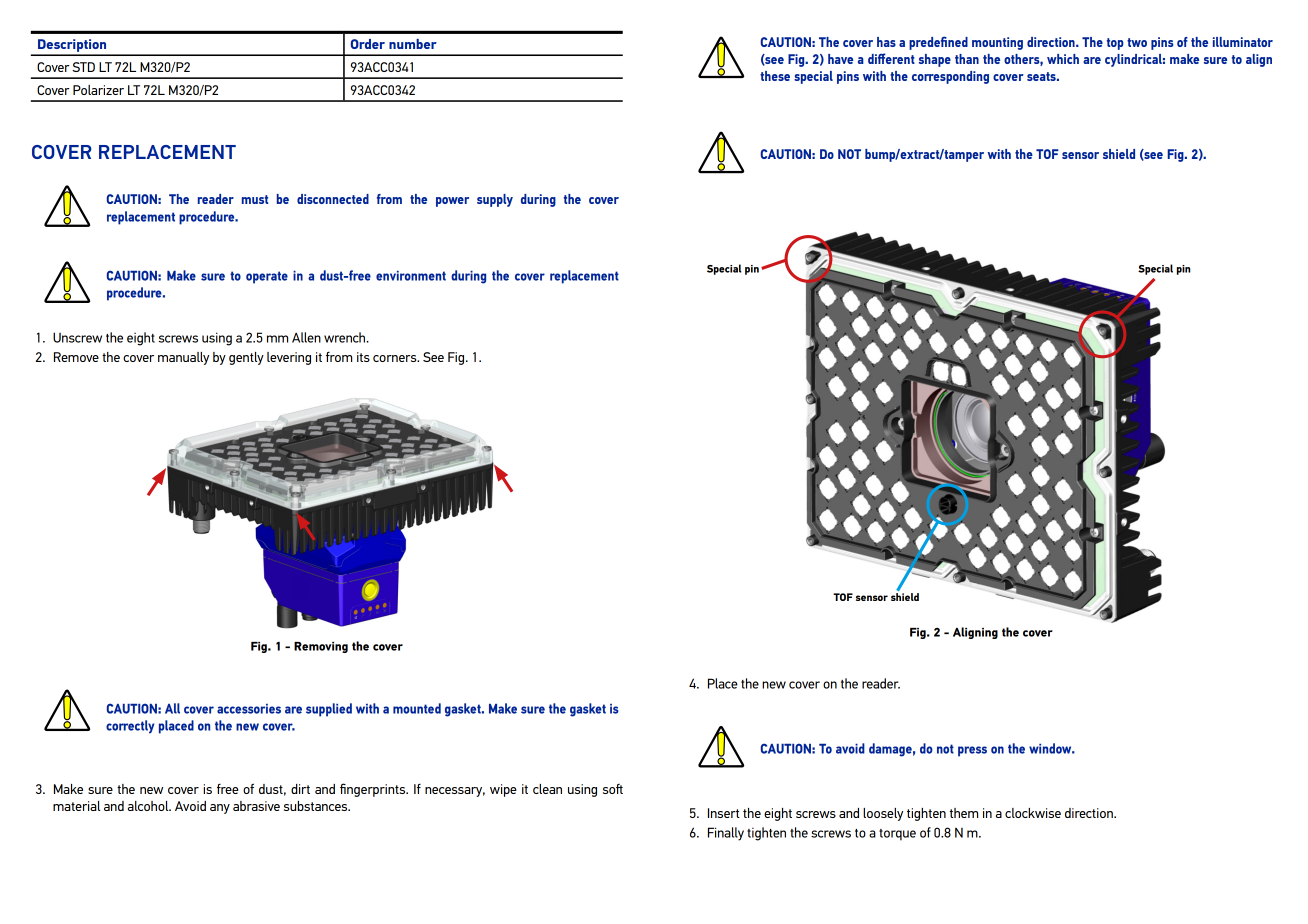 The width and height of the image is (1308, 924). Describe the element at coordinates (417, 708) in the image. I see `mounted` at that location.
